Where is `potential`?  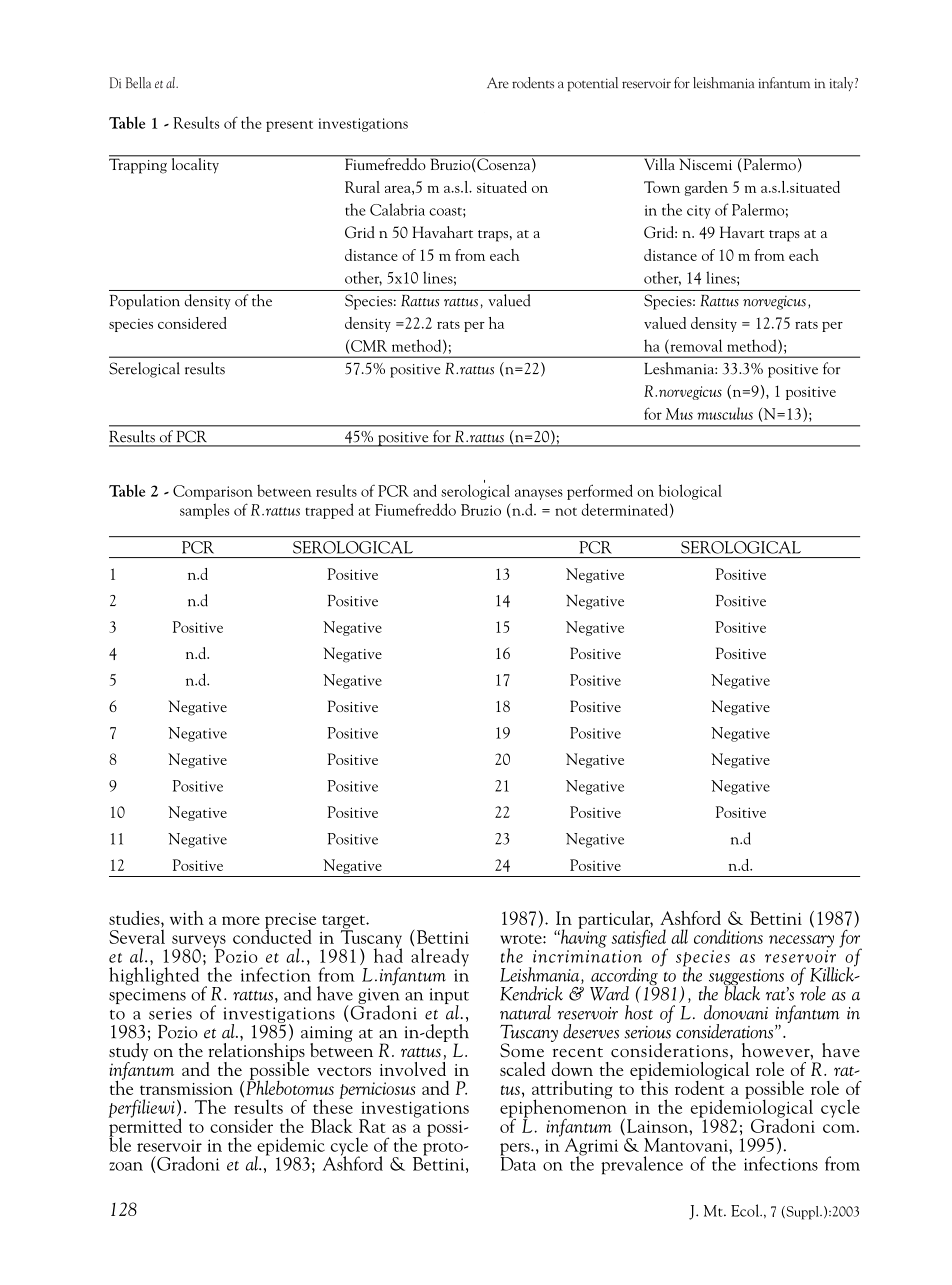
potential is located at coordinates (592, 84).
